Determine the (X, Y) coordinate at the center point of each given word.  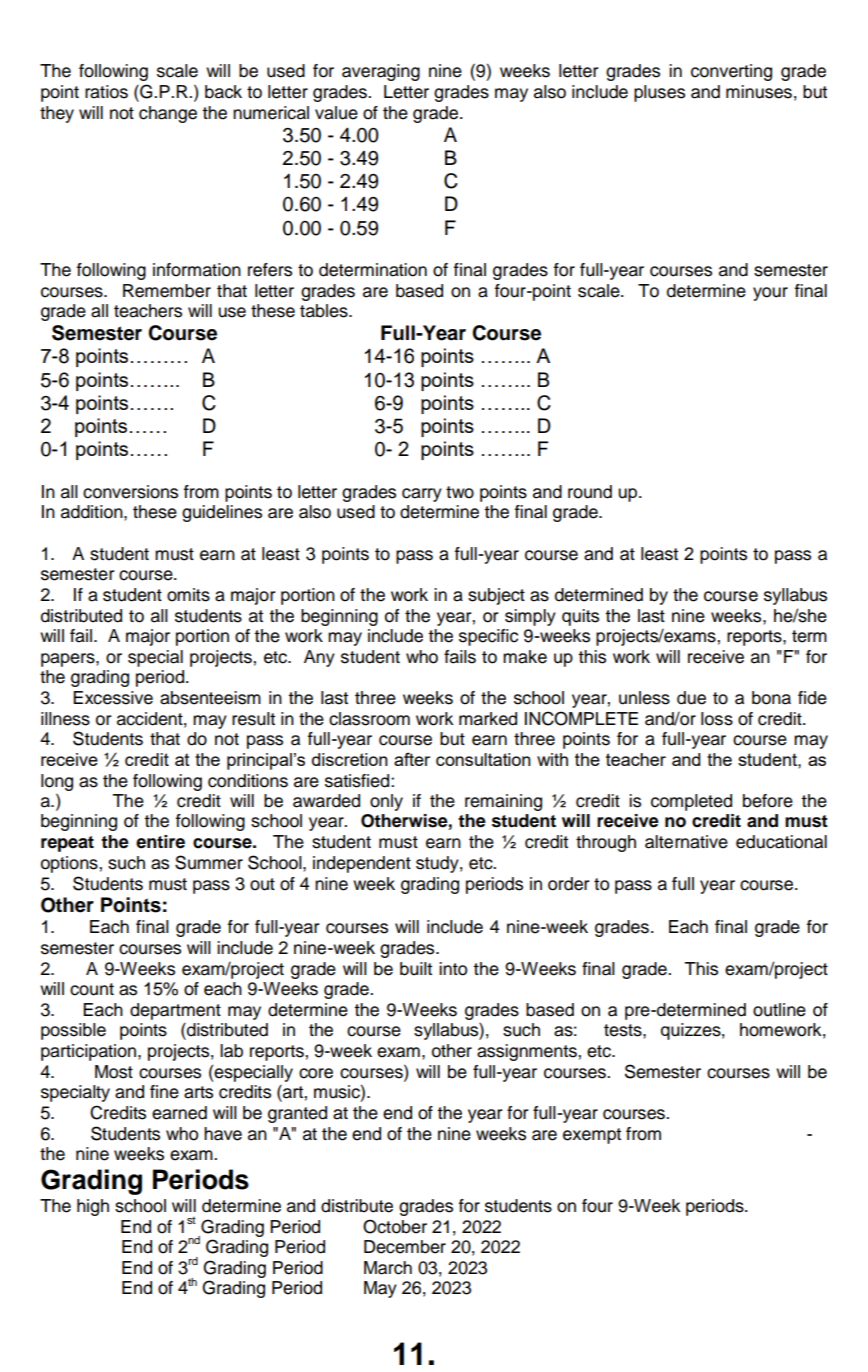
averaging (381, 72)
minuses (759, 92)
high (93, 1207)
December (405, 1247)
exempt (592, 1136)
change (168, 114)
